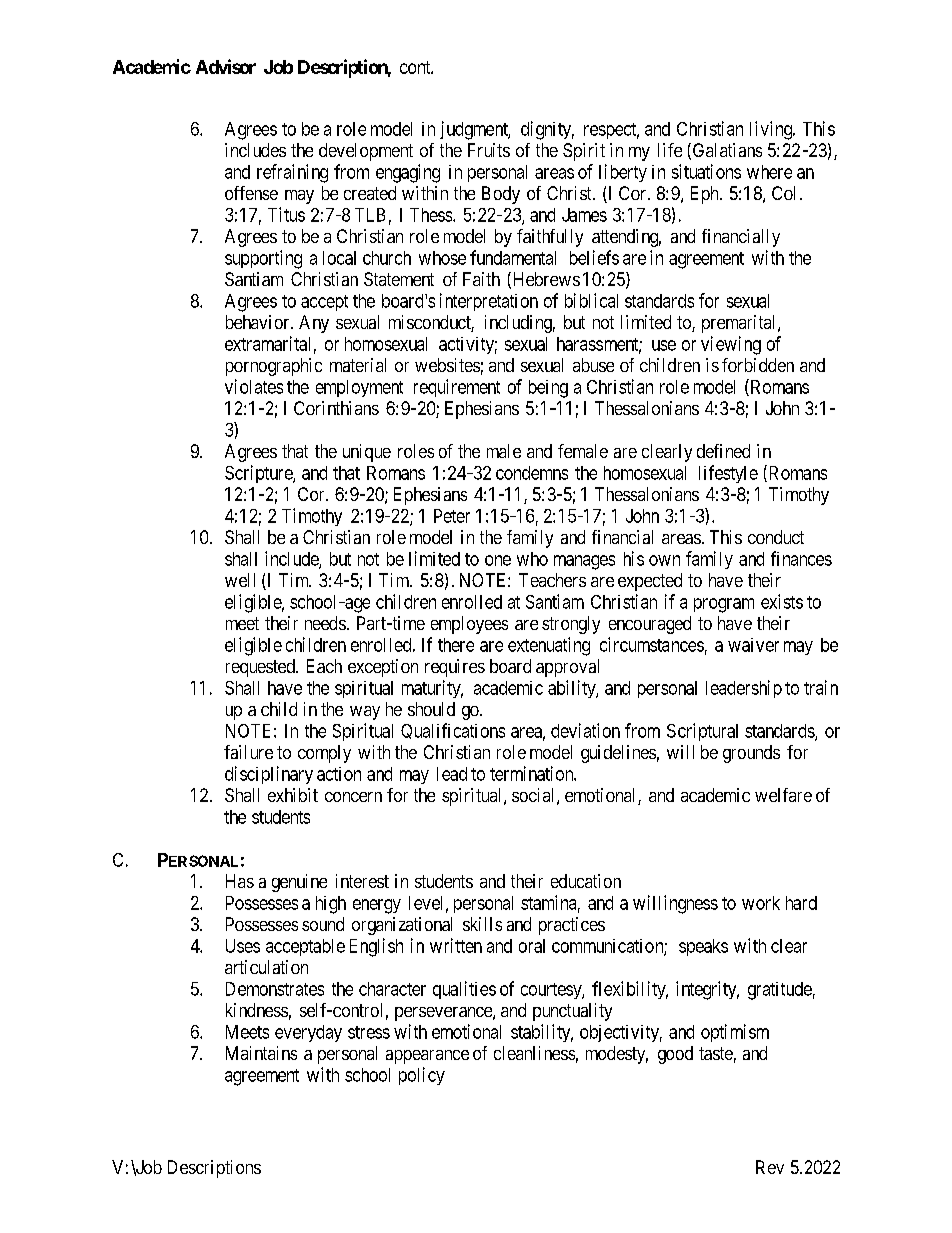 The height and width of the screenshot is (1233, 952). Describe the element at coordinates (724, 605) in the screenshot. I see `program` at that location.
